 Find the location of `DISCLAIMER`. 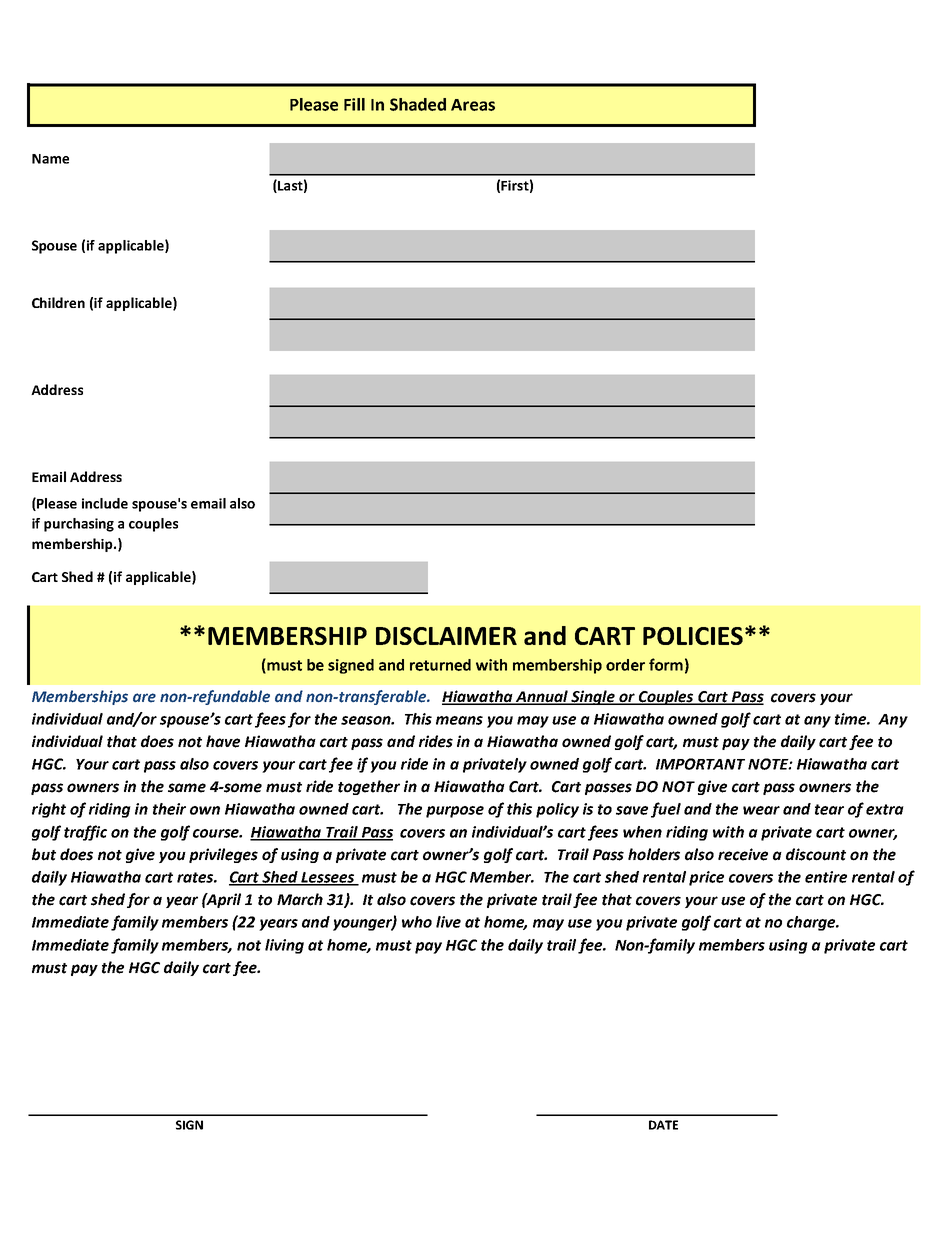

DISCLAIMER is located at coordinates (446, 636).
